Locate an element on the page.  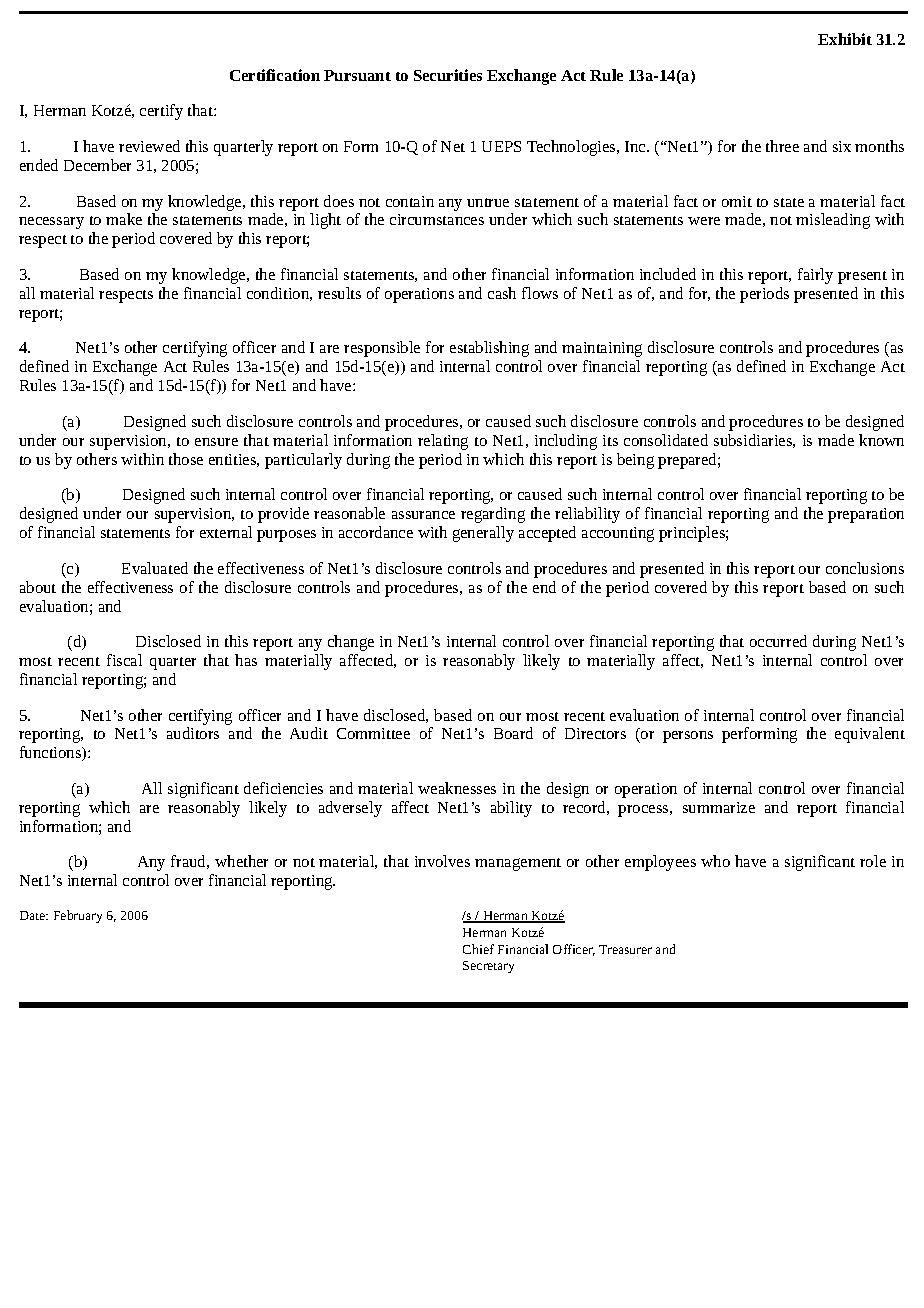
Chief is located at coordinates (478, 949).
